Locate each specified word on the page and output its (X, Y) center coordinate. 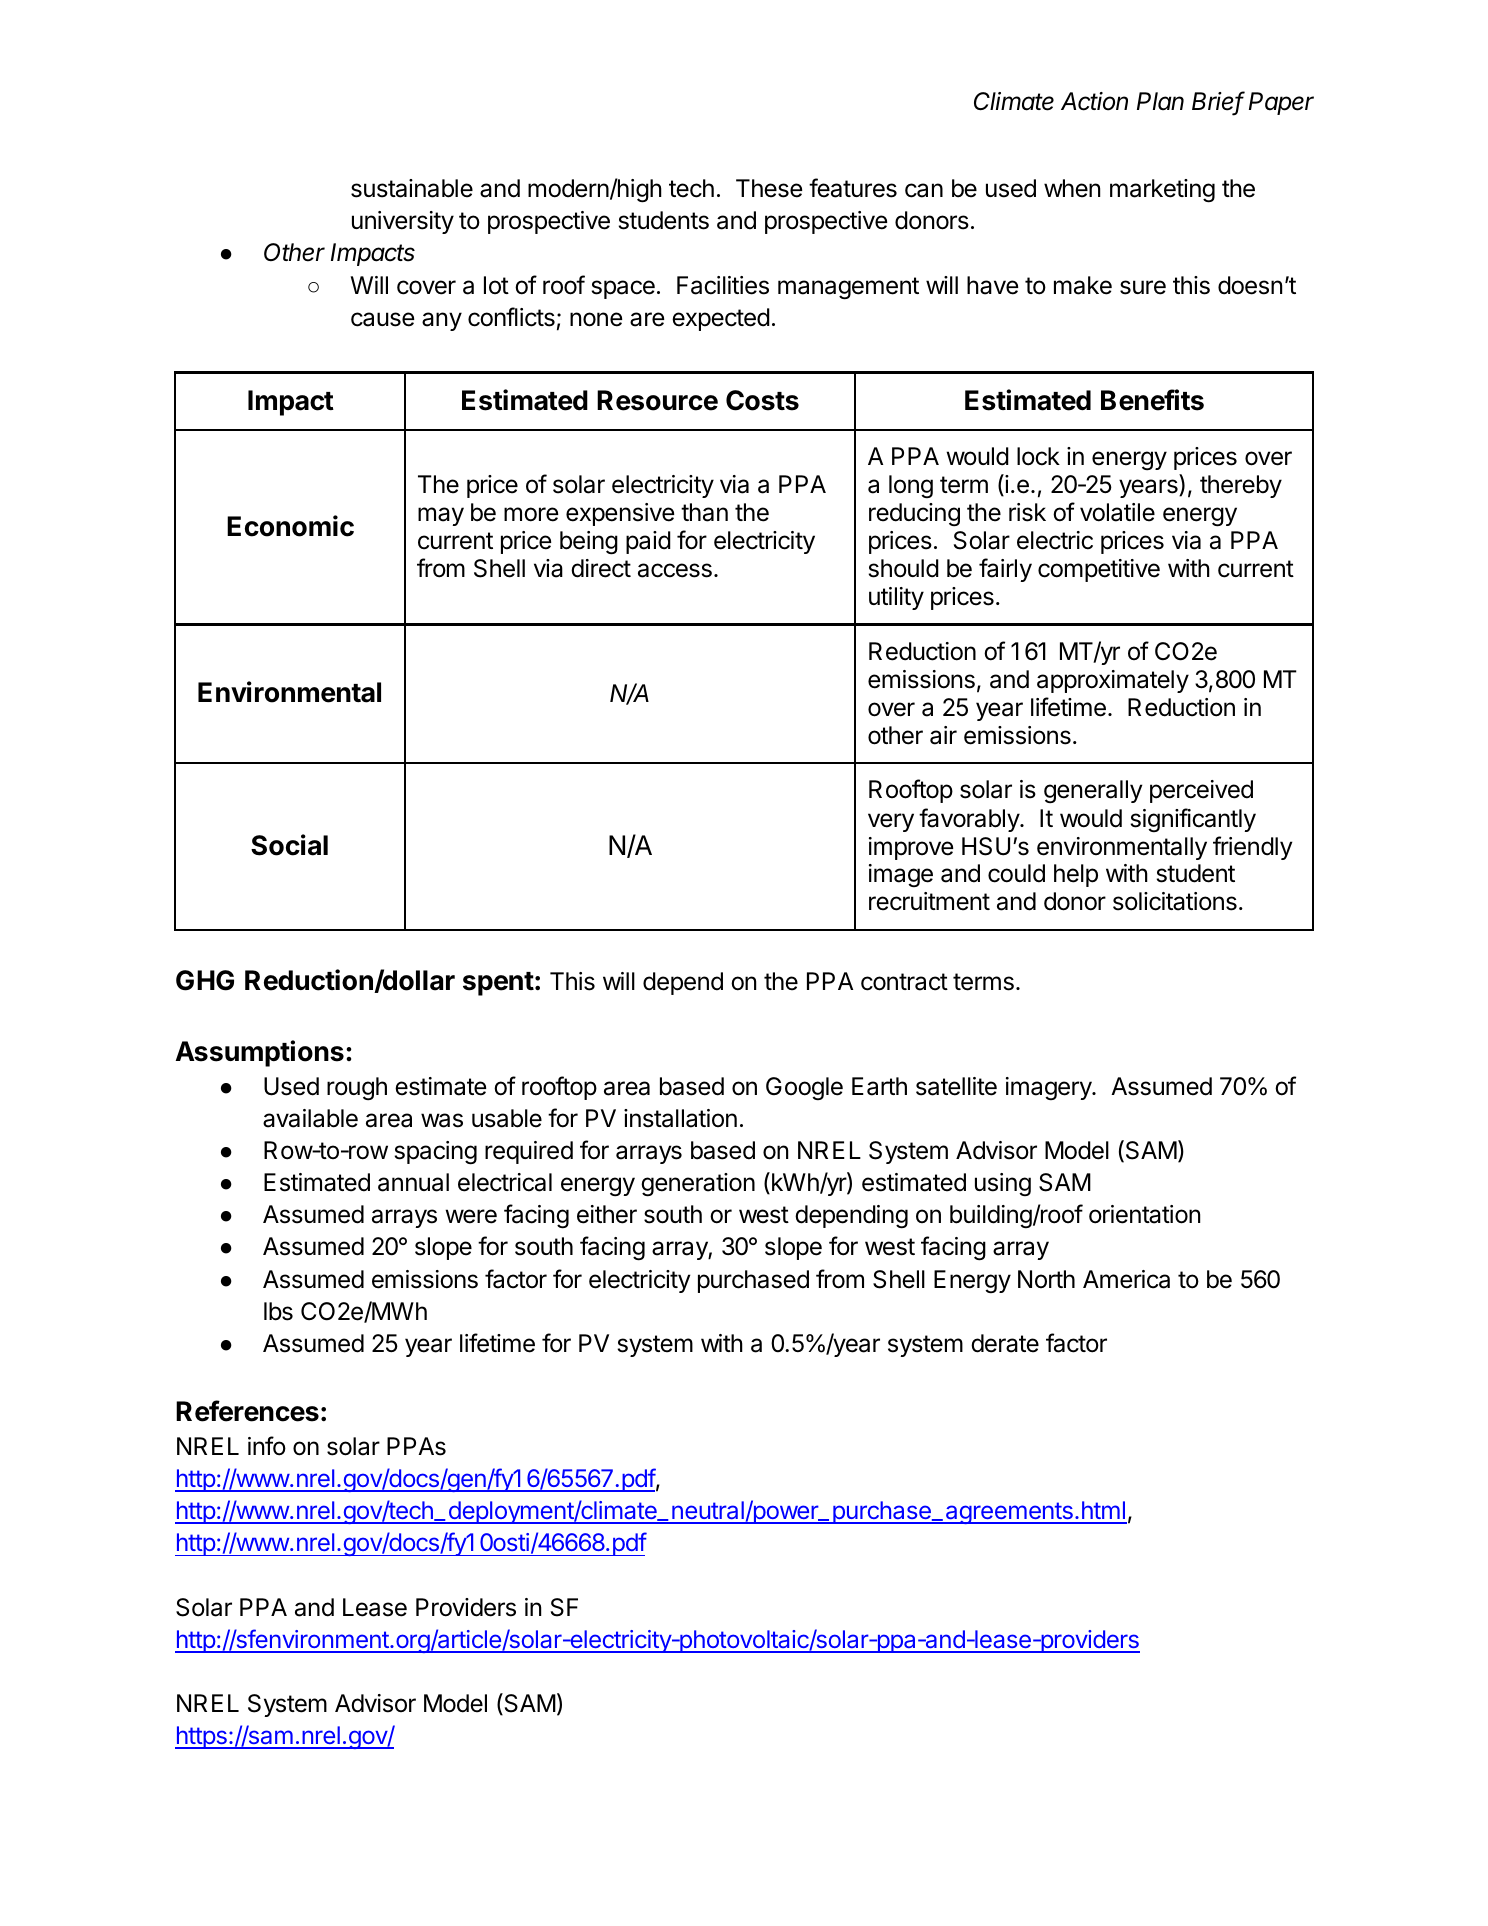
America (1126, 1279)
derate (1005, 1343)
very (891, 822)
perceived (1201, 791)
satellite (956, 1086)
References (247, 1411)
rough (357, 1089)
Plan (1160, 101)
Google (804, 1088)
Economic (290, 526)
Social (289, 845)
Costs (762, 400)
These (769, 188)
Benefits (1152, 400)
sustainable (412, 188)
